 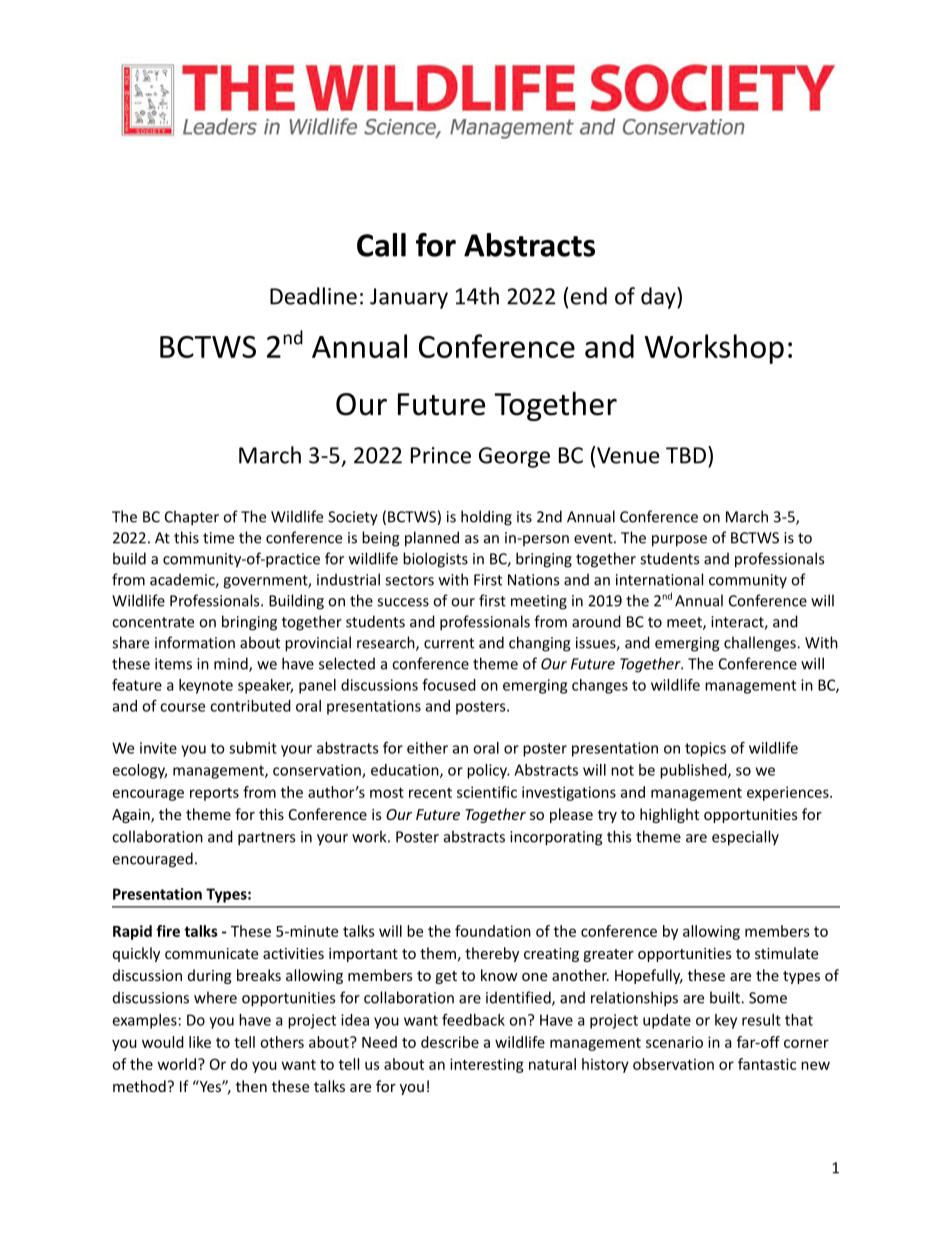 What do you see at coordinates (767, 1064) in the image?
I see `fantastic` at bounding box center [767, 1064].
